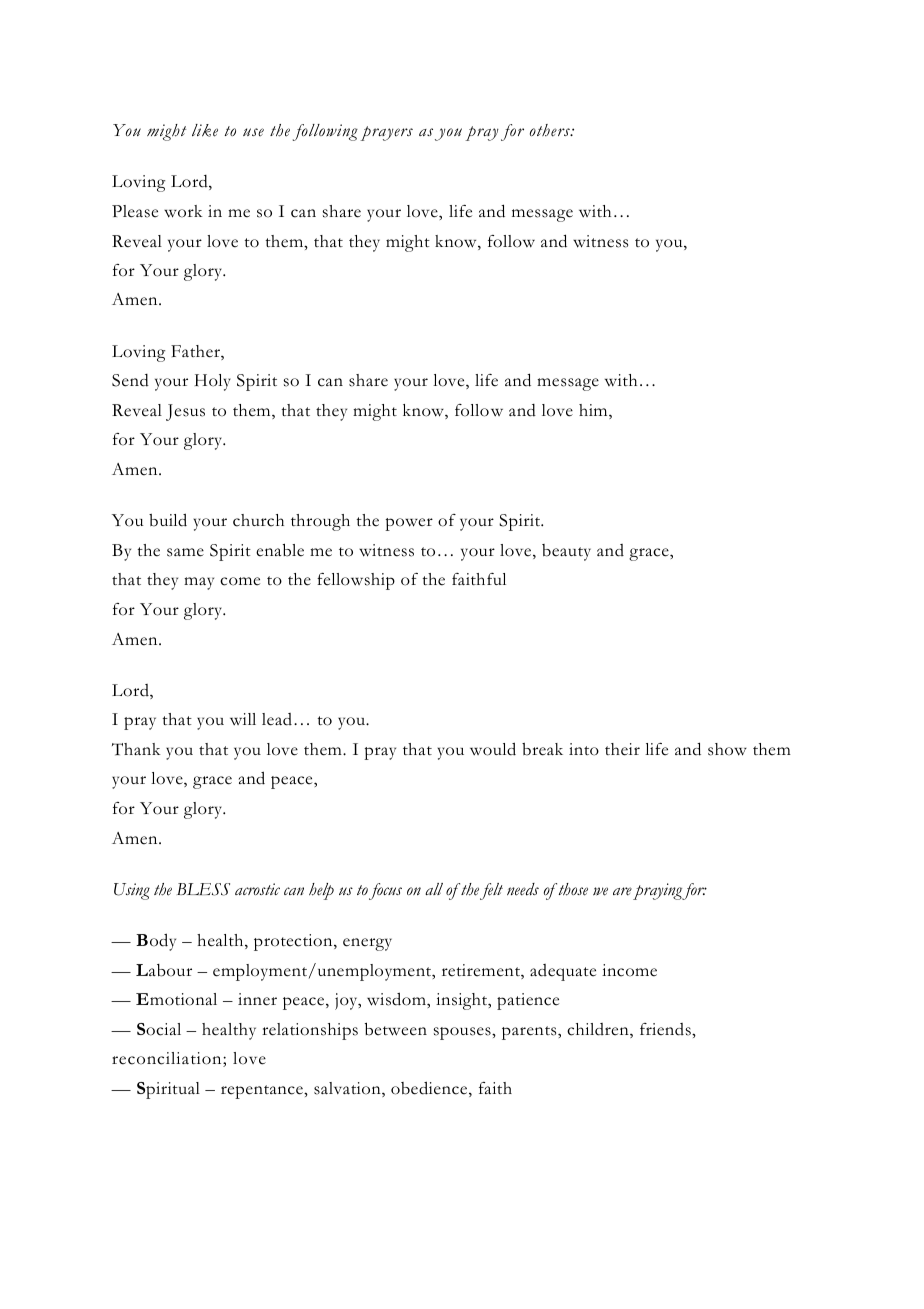  I want to click on others, so click(551, 130).
